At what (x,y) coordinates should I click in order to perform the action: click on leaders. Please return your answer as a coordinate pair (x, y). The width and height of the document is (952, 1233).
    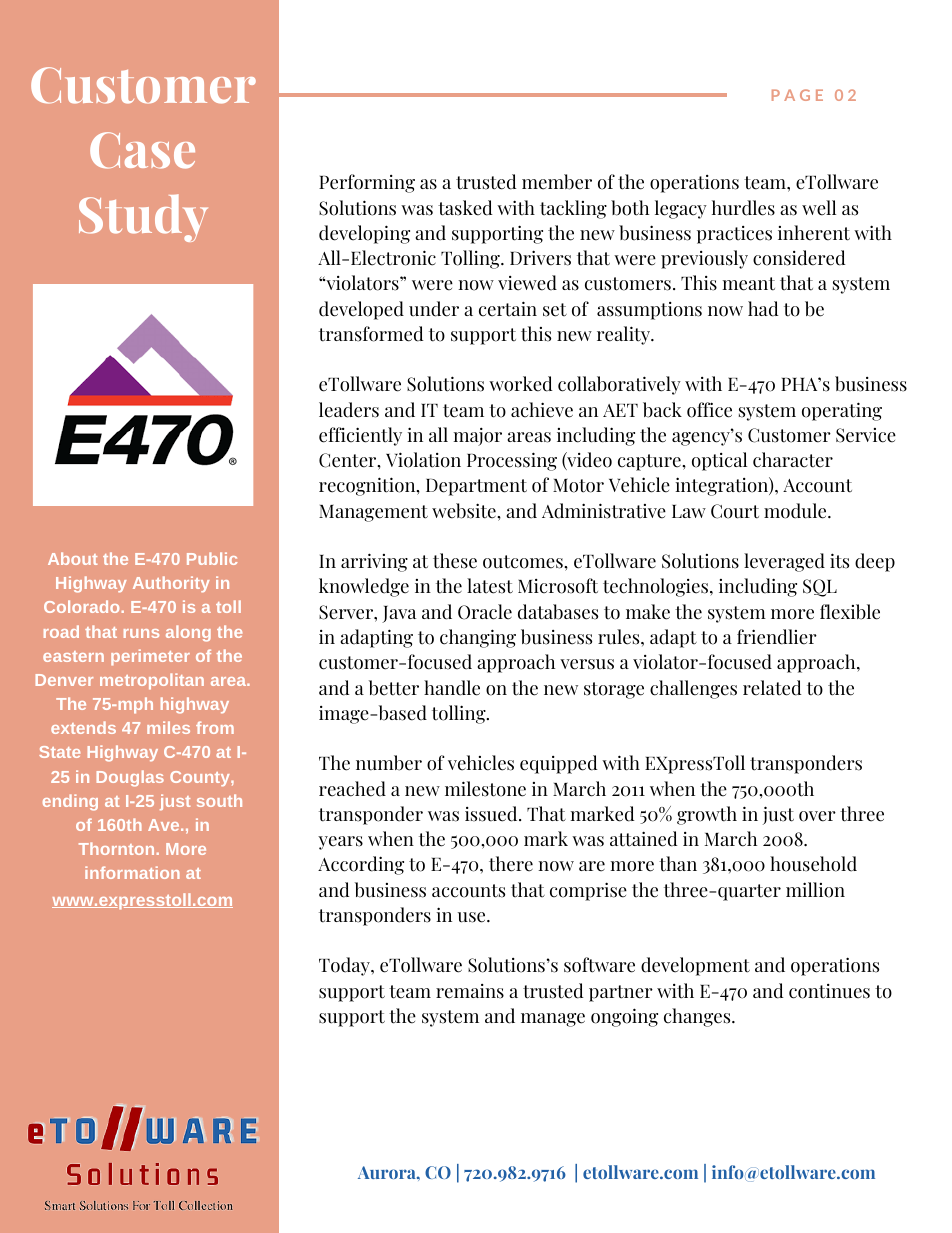
    Looking at the image, I should click on (349, 410).
